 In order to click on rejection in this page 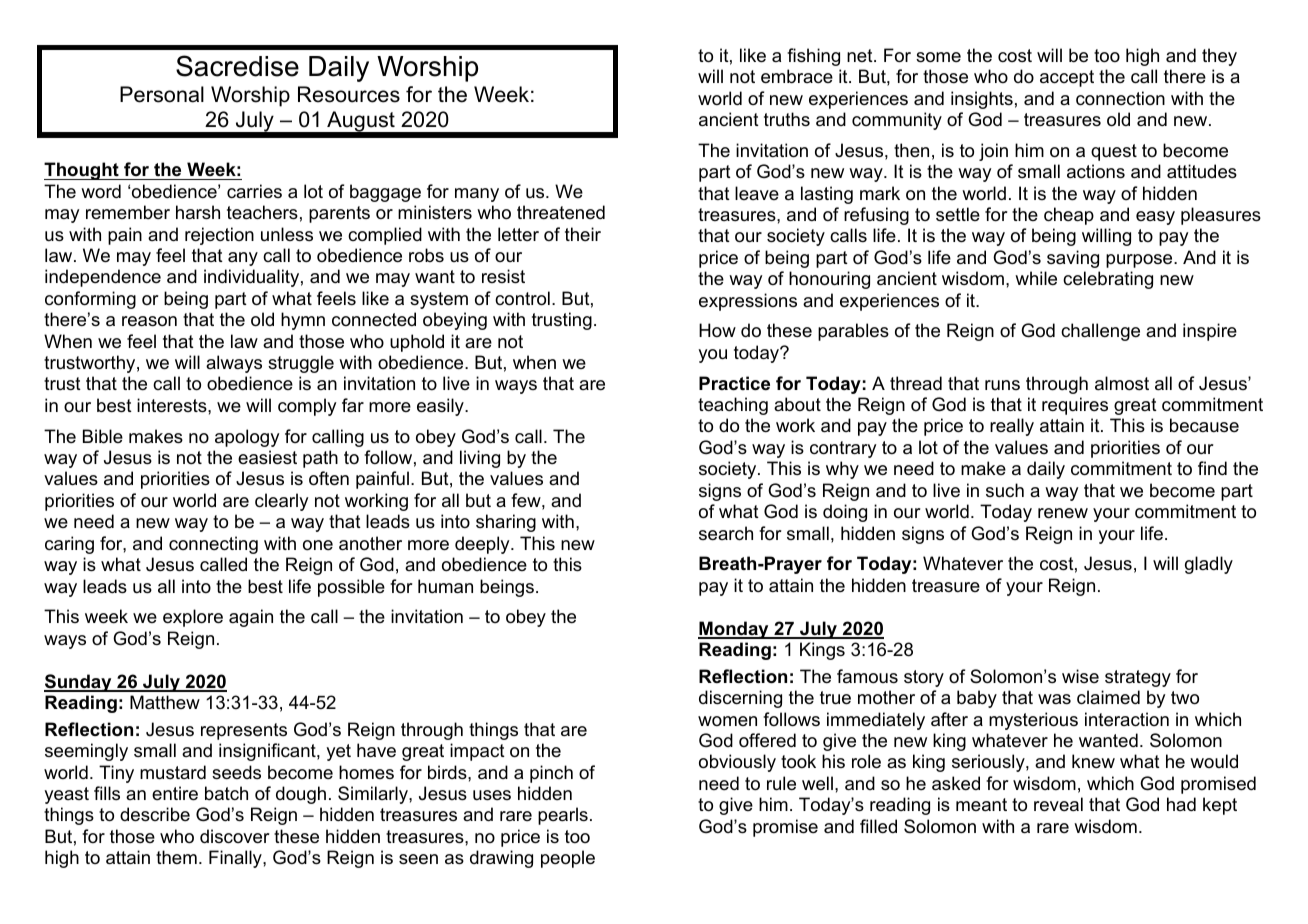, I will do `click(219, 236)`.
